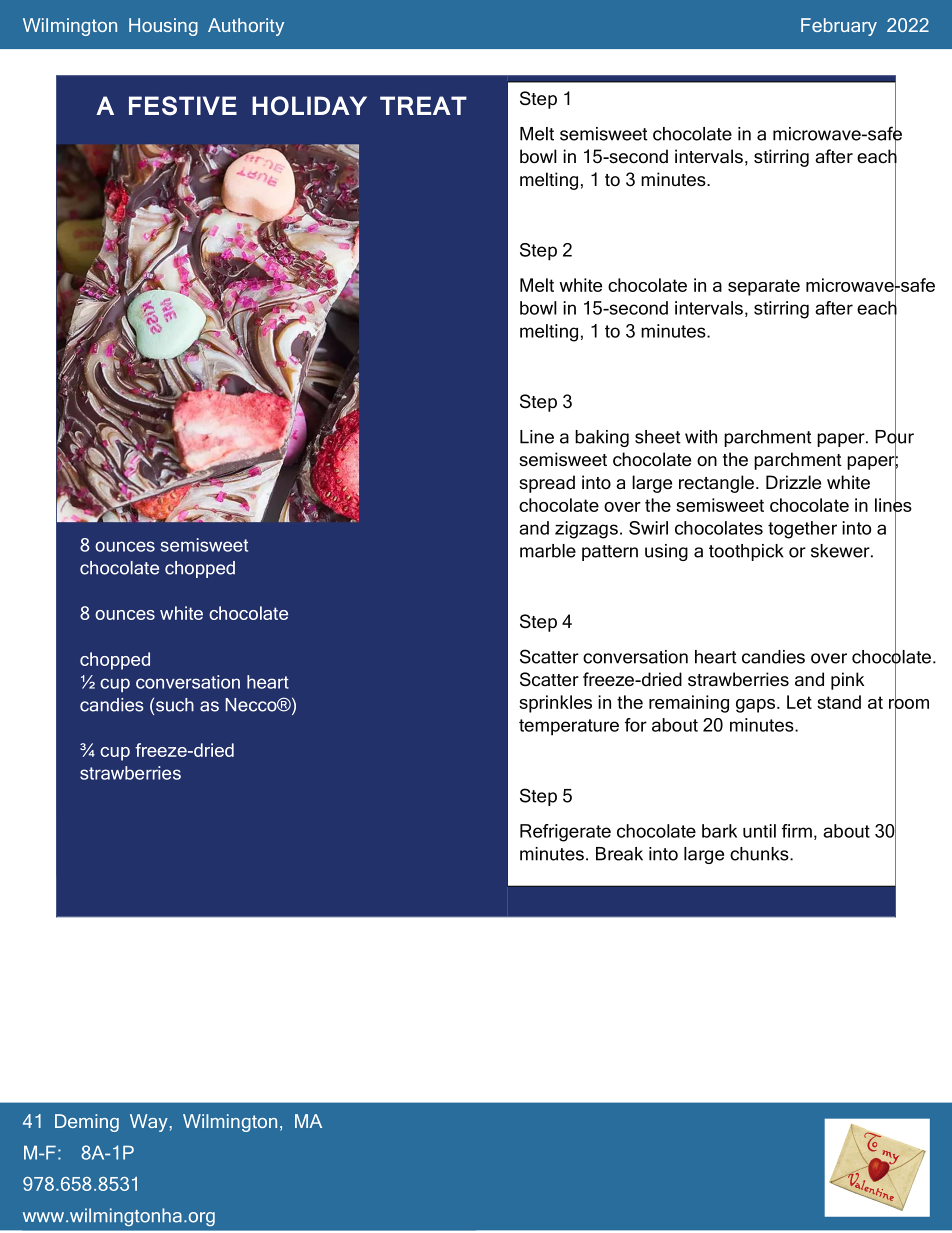  Describe the element at coordinates (839, 27) in the page. I see `February` at that location.
